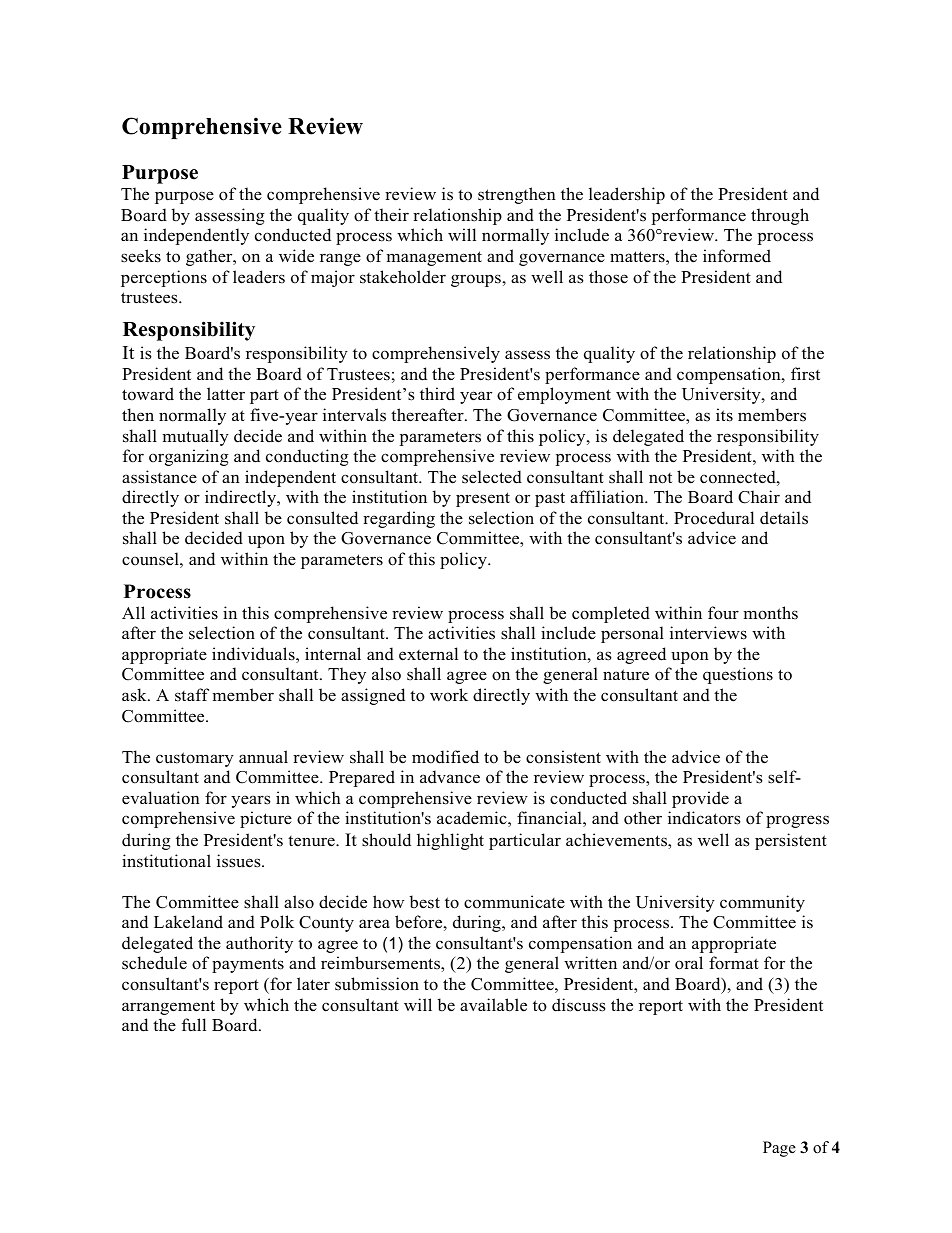 The width and height of the screenshot is (952, 1233). I want to click on work, so click(449, 695).
